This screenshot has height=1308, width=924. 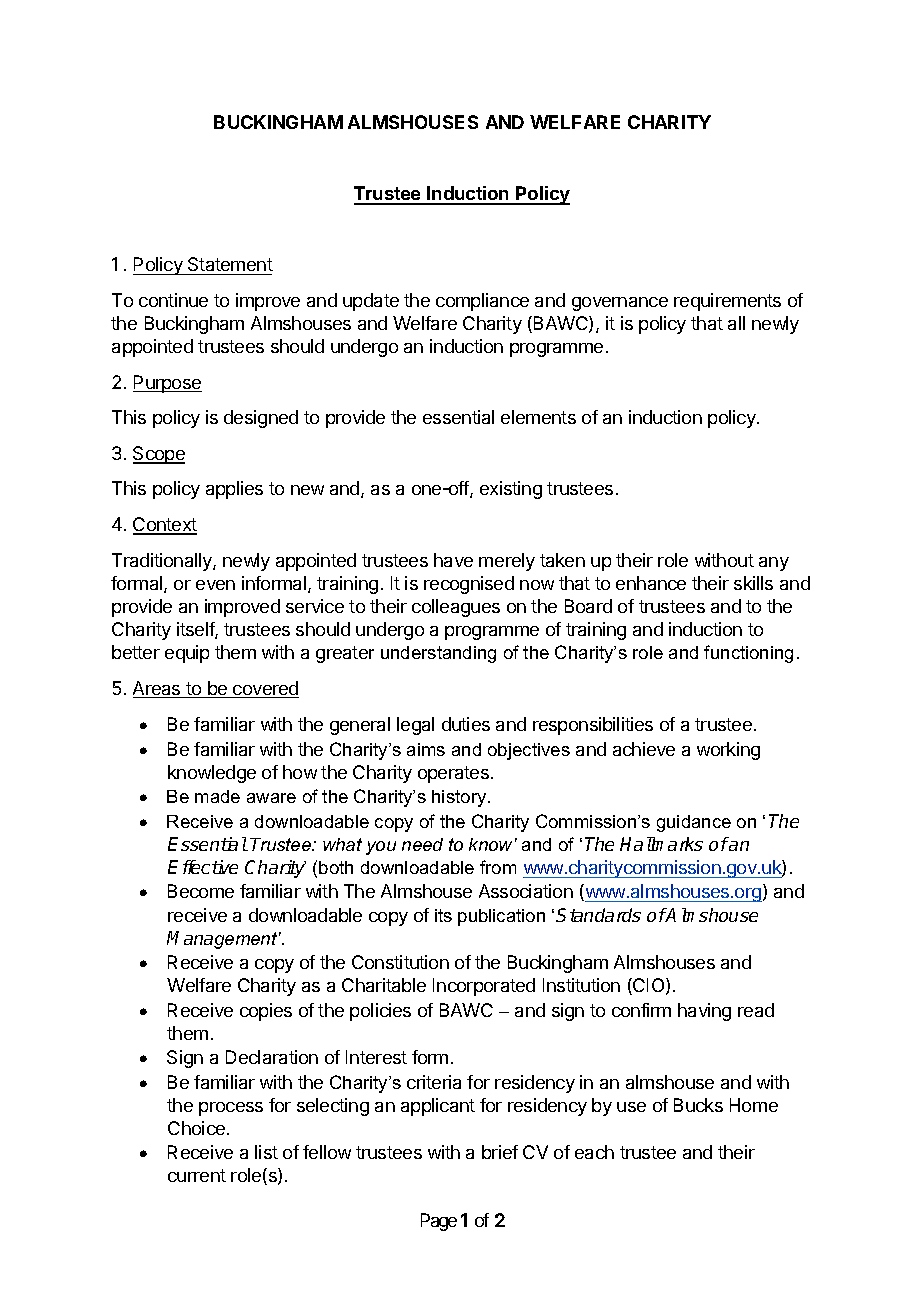 What do you see at coordinates (215, 585) in the screenshot?
I see `even` at bounding box center [215, 585].
